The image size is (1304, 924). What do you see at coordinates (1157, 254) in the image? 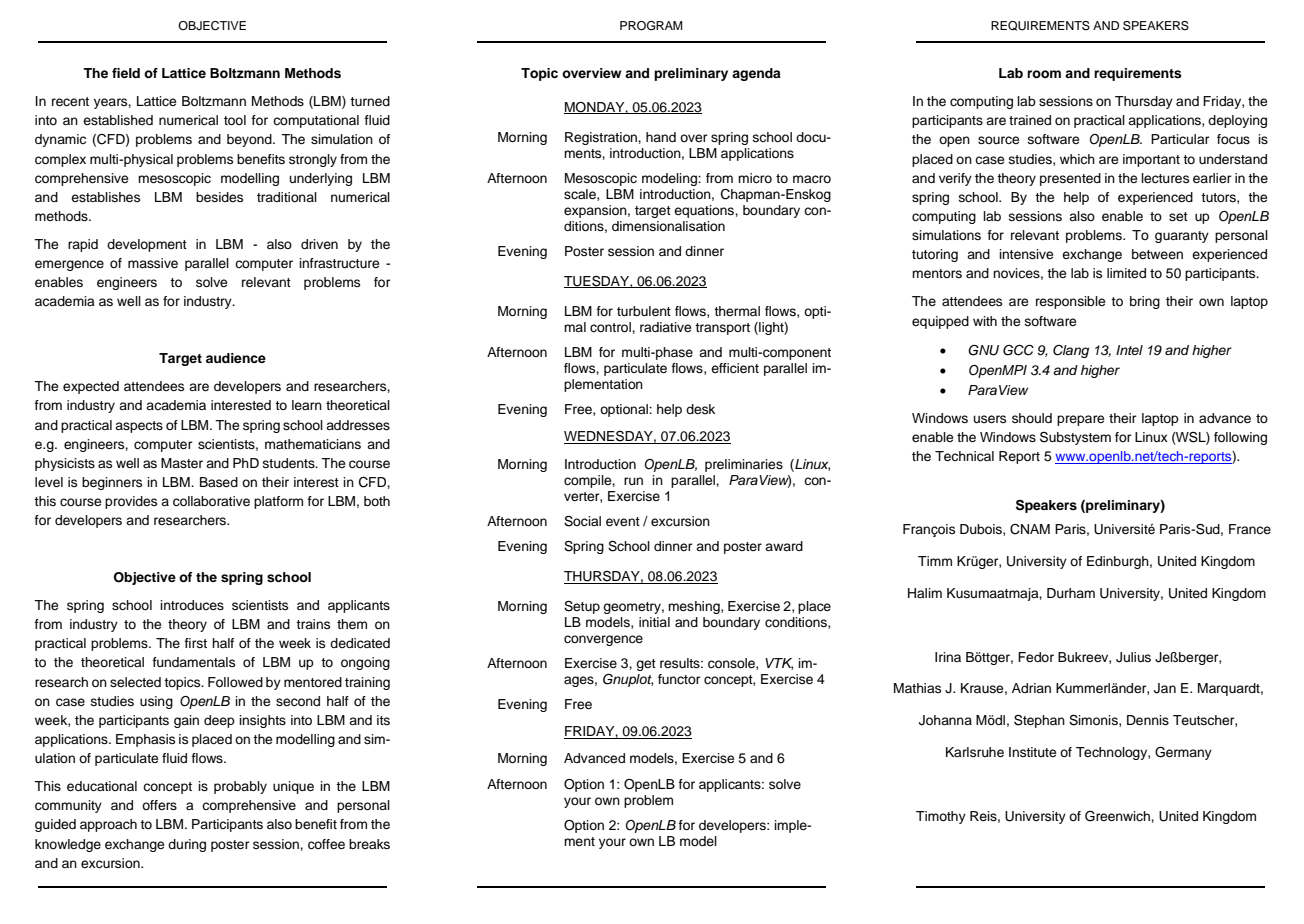
I see `between` at bounding box center [1157, 254].
